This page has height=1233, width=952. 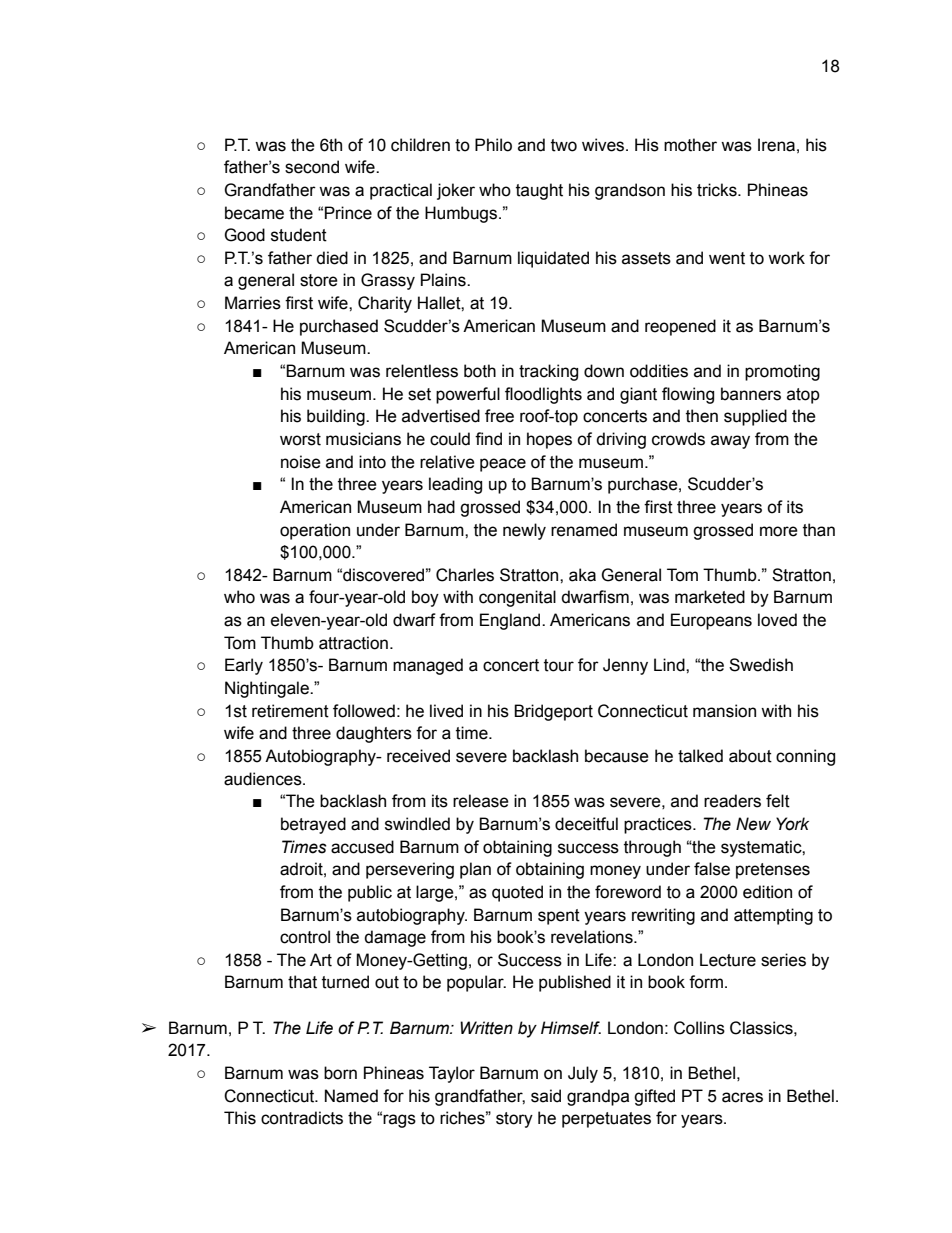 I want to click on away, so click(x=730, y=442).
